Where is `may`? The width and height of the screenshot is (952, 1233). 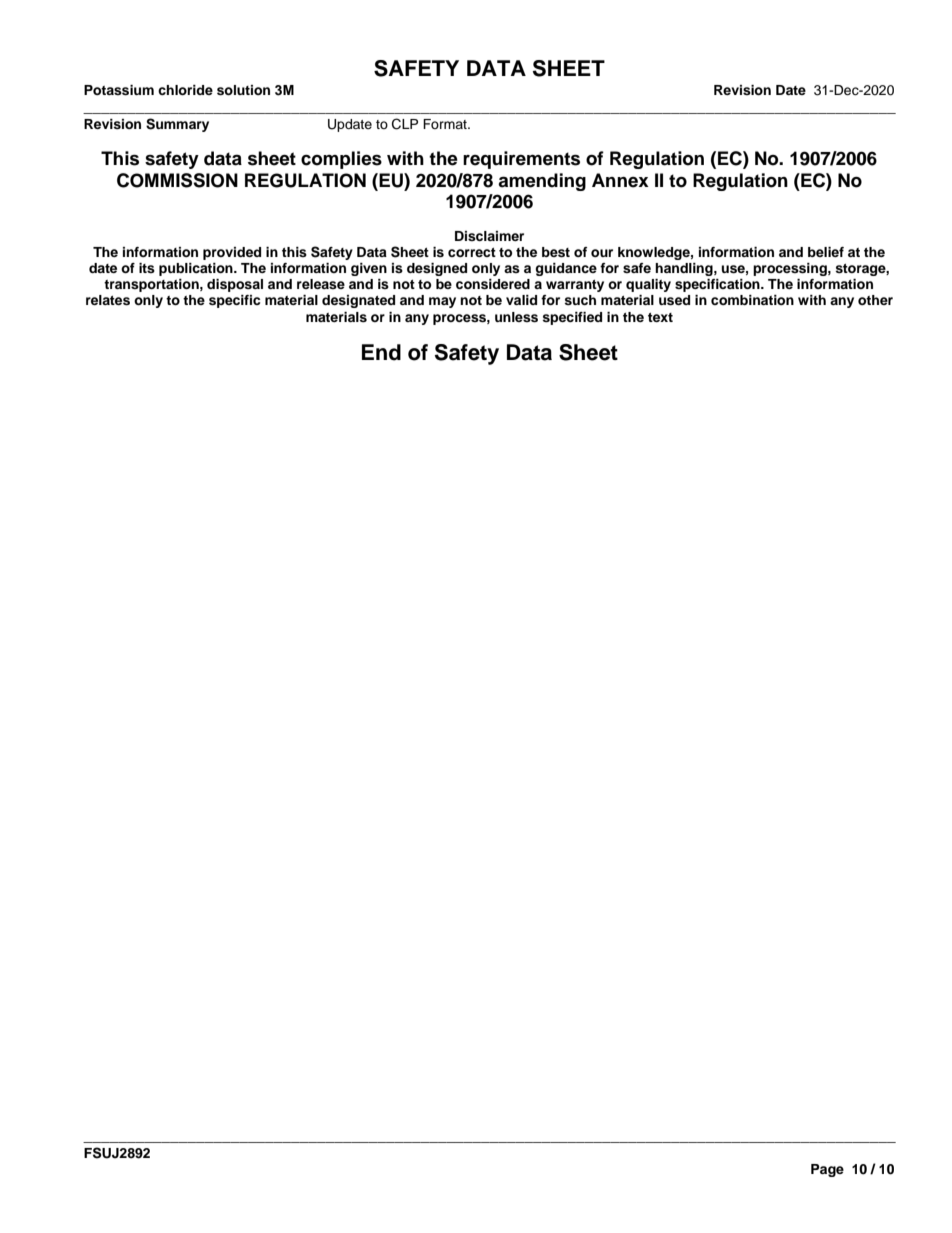 may is located at coordinates (442, 302).
